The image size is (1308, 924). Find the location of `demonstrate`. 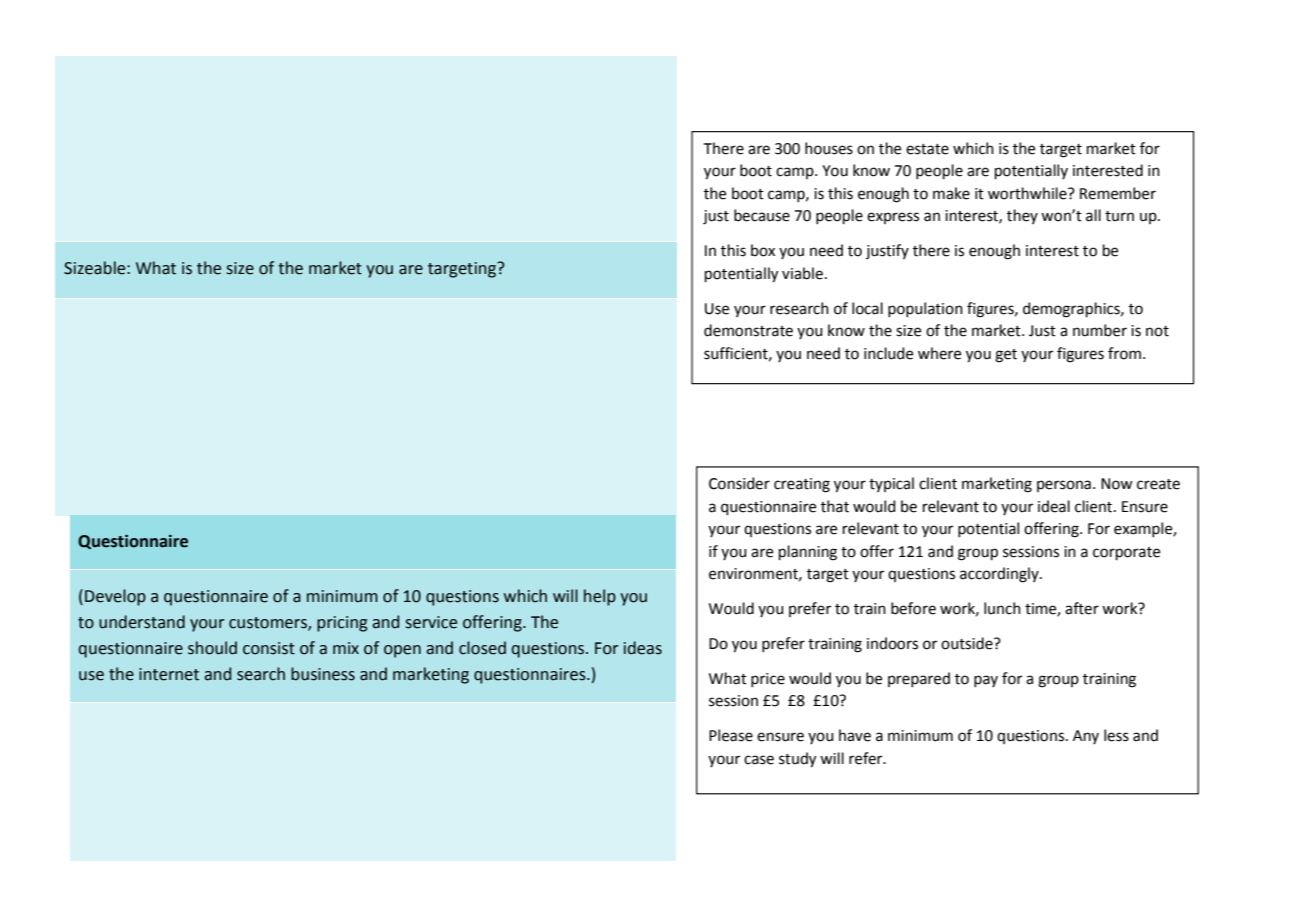

demonstrate is located at coordinates (748, 330).
